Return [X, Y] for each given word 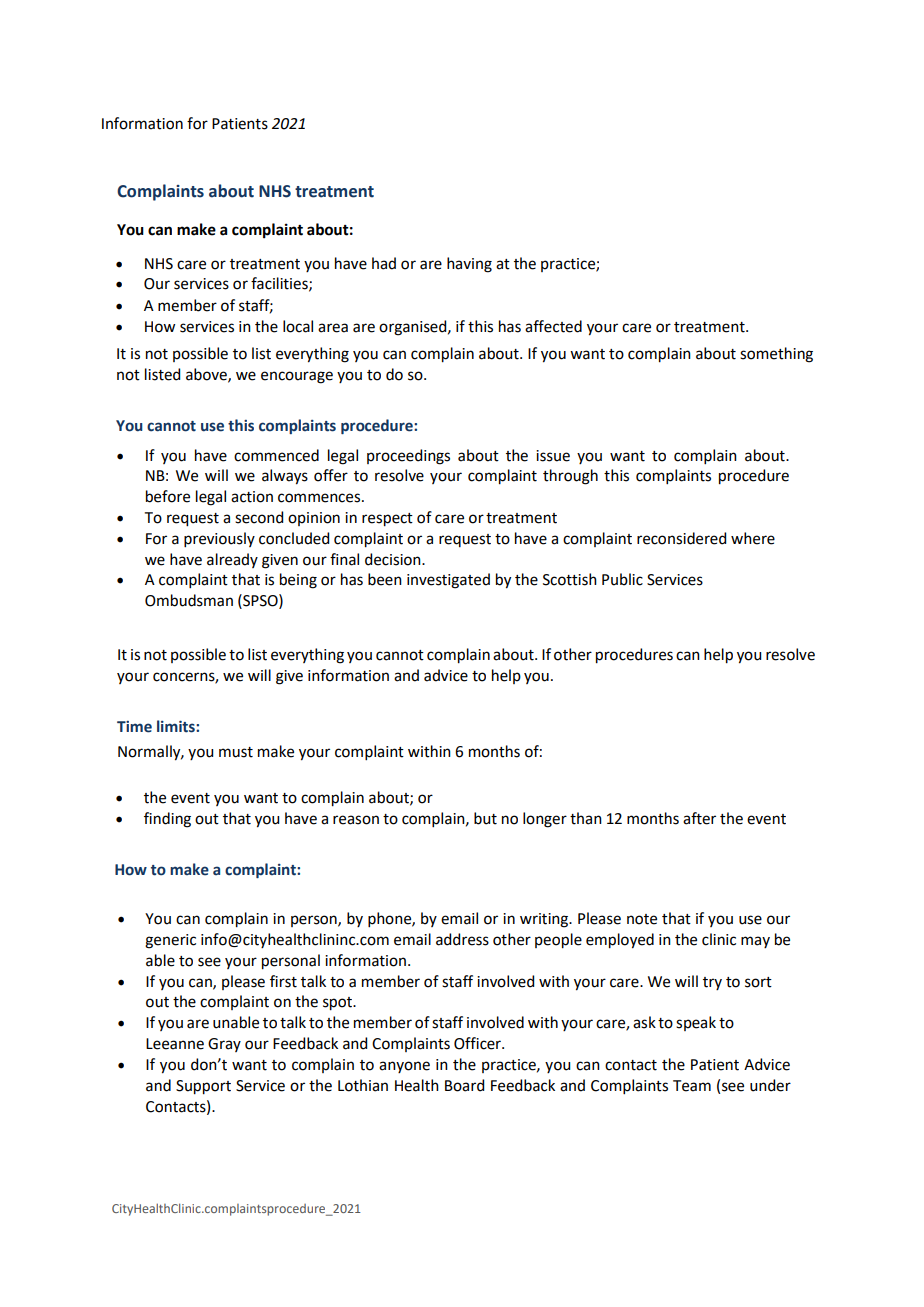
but [485, 818]
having [469, 265]
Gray [224, 1045]
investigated [448, 581]
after [699, 818]
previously [219, 539]
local [298, 326]
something [776, 355]
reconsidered [681, 538]
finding [167, 820]
